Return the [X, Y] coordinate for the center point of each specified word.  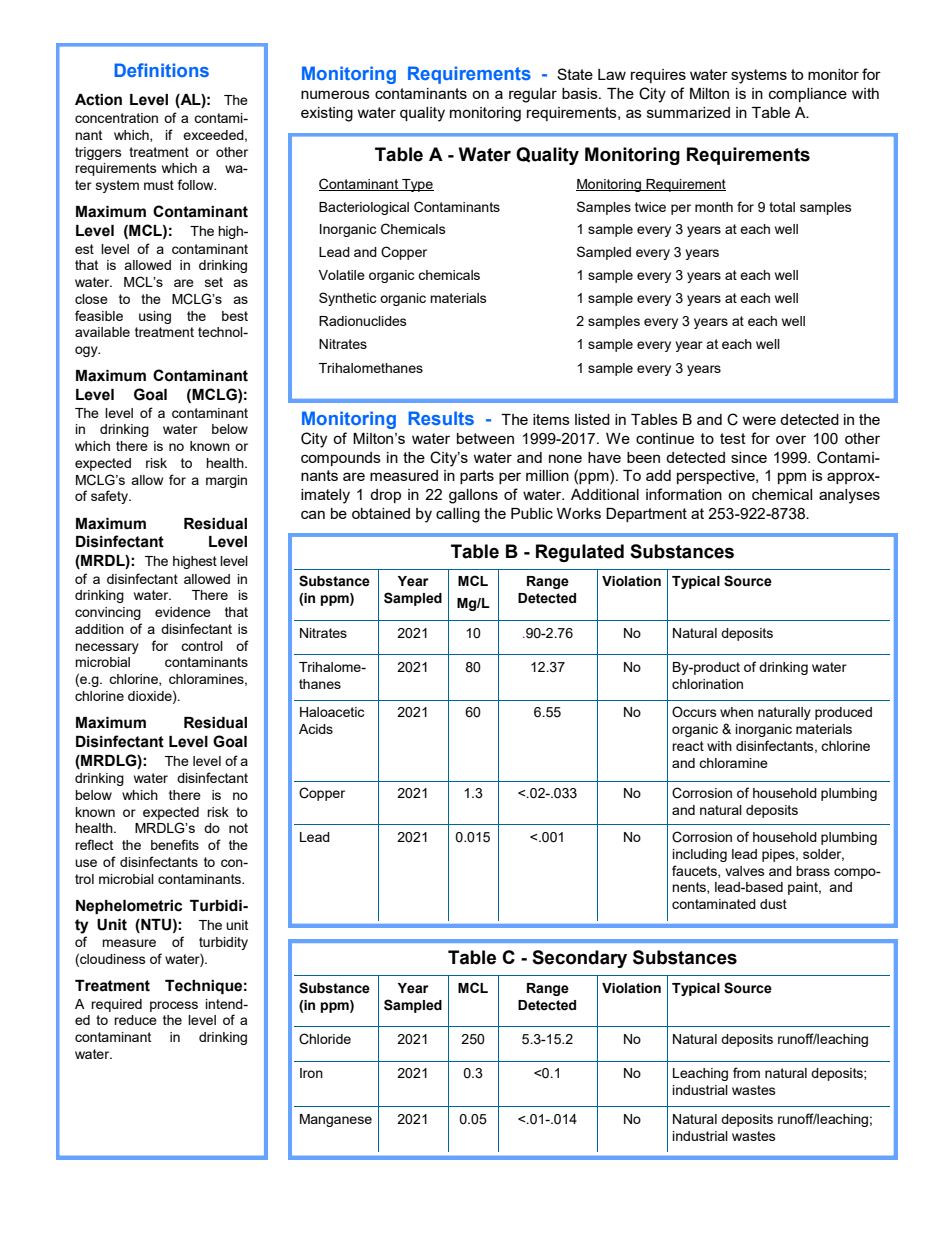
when [736, 712]
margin [226, 481]
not [238, 828]
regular [533, 95]
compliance [808, 95]
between [485, 438]
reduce [135, 1020]
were [759, 420]
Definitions [161, 70]
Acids [316, 729]
